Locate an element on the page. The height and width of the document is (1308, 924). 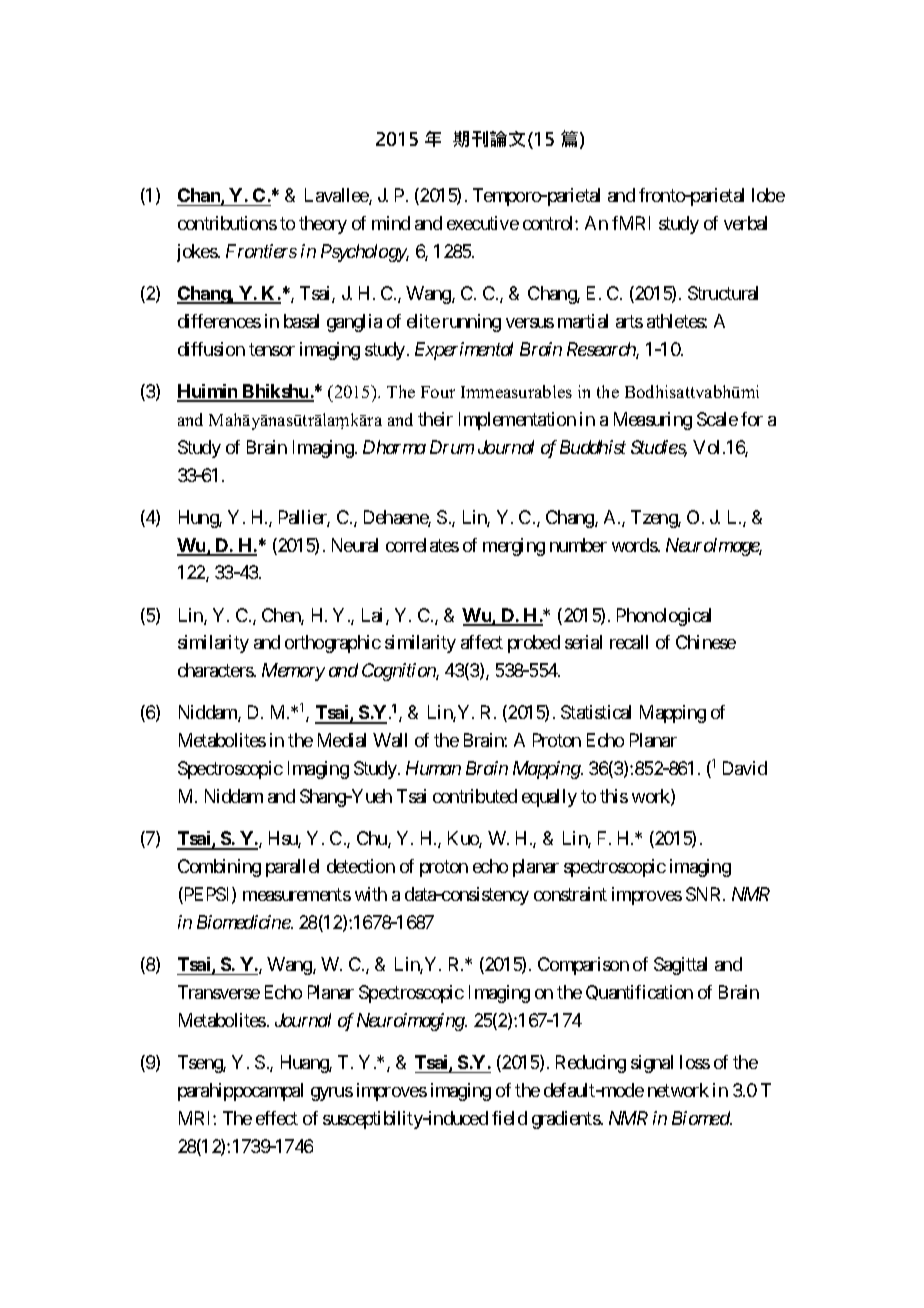
field is located at coordinates (509, 1118).
